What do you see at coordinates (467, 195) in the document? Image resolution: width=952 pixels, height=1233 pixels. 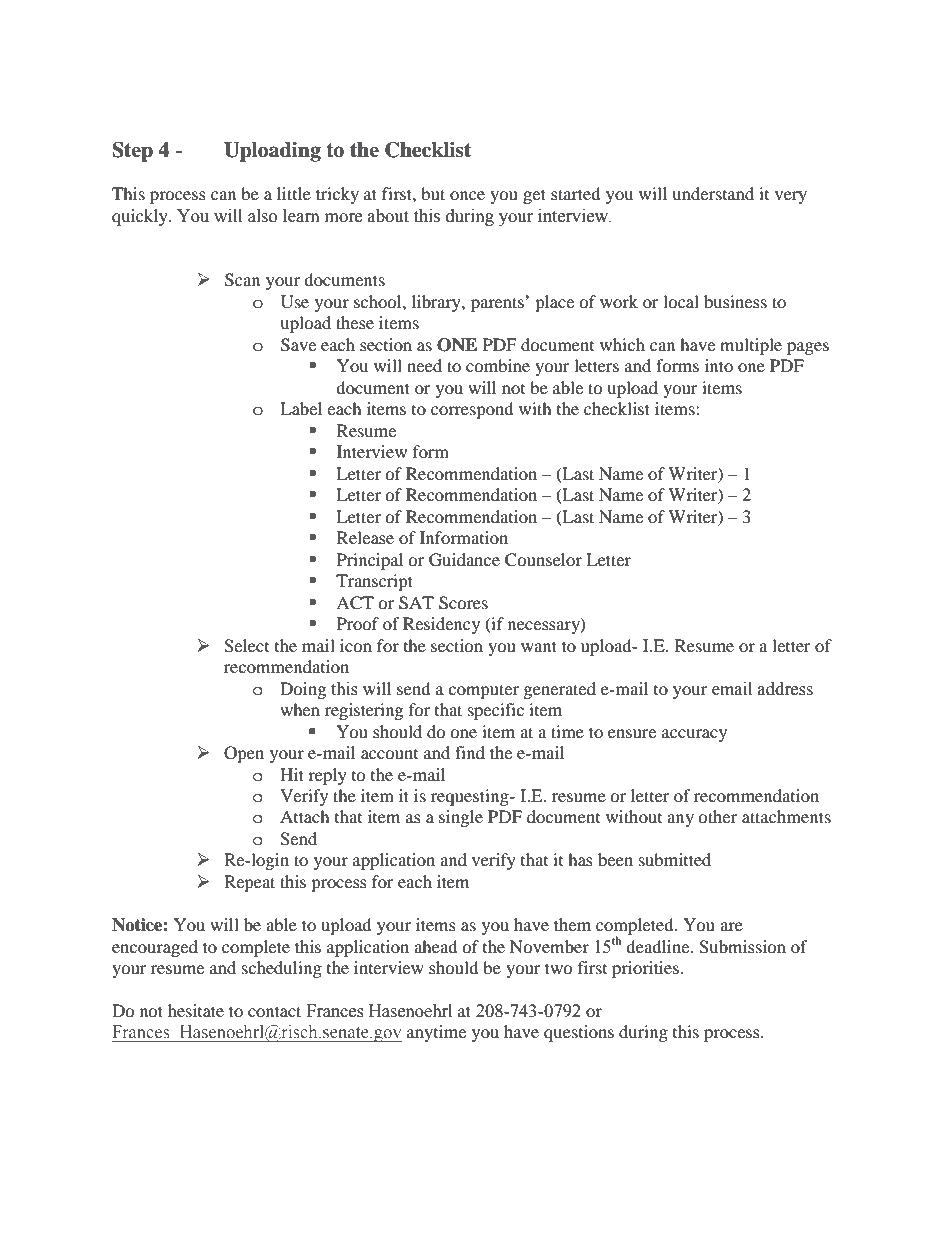 I see `once` at bounding box center [467, 195].
